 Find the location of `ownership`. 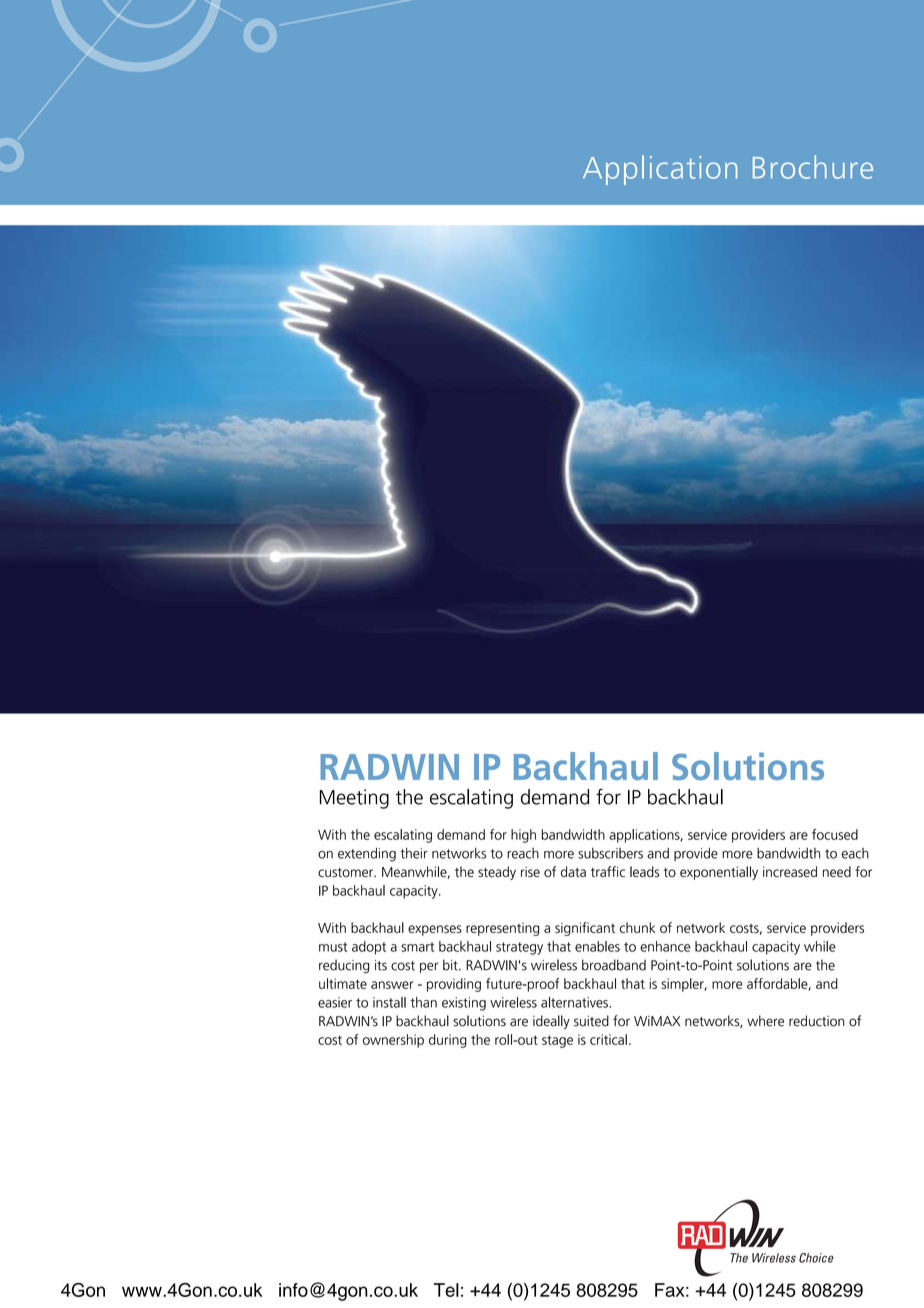

ownership is located at coordinates (393, 1041).
